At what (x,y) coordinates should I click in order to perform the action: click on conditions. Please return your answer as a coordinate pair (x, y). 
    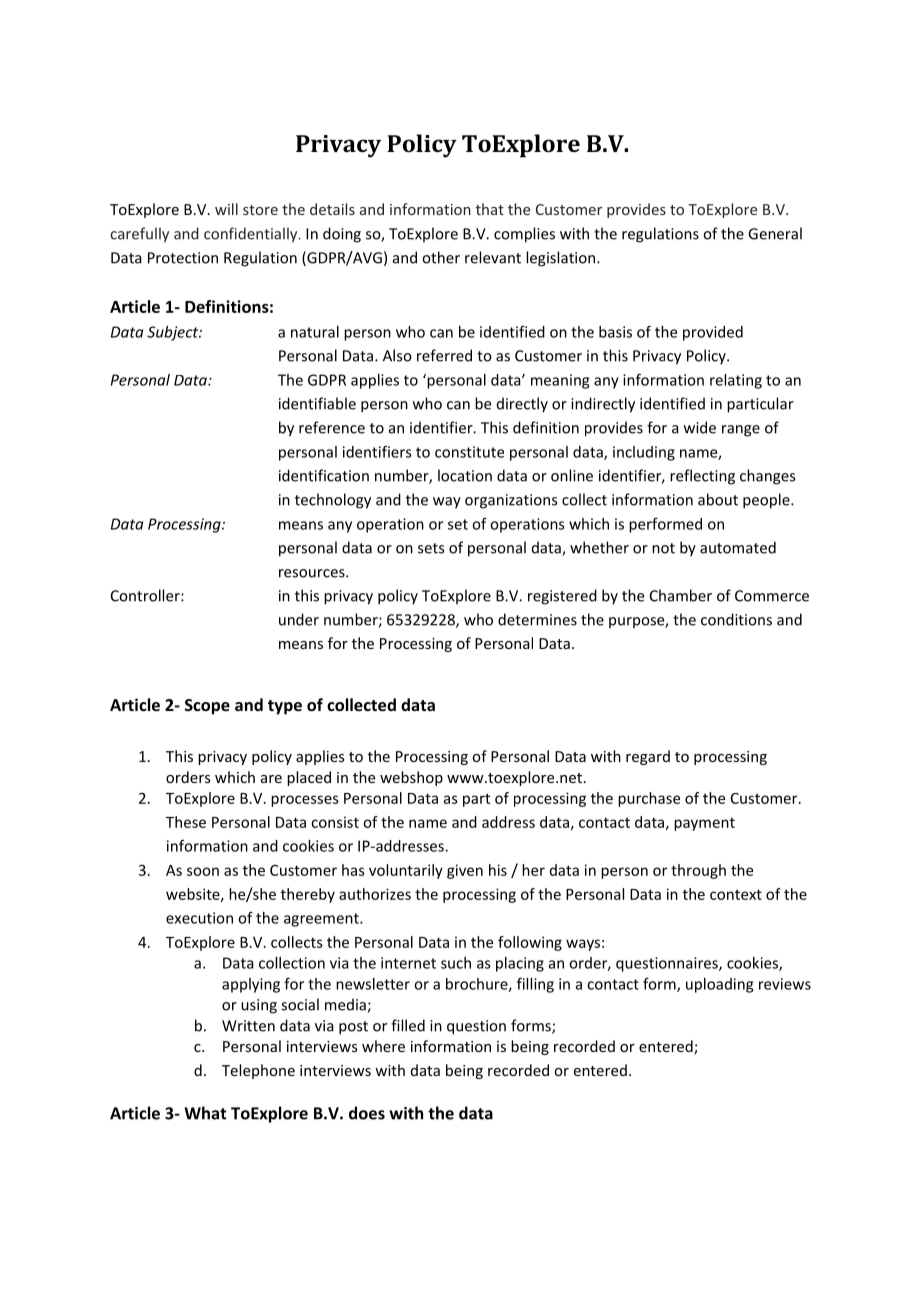
    Looking at the image, I should click on (736, 619).
